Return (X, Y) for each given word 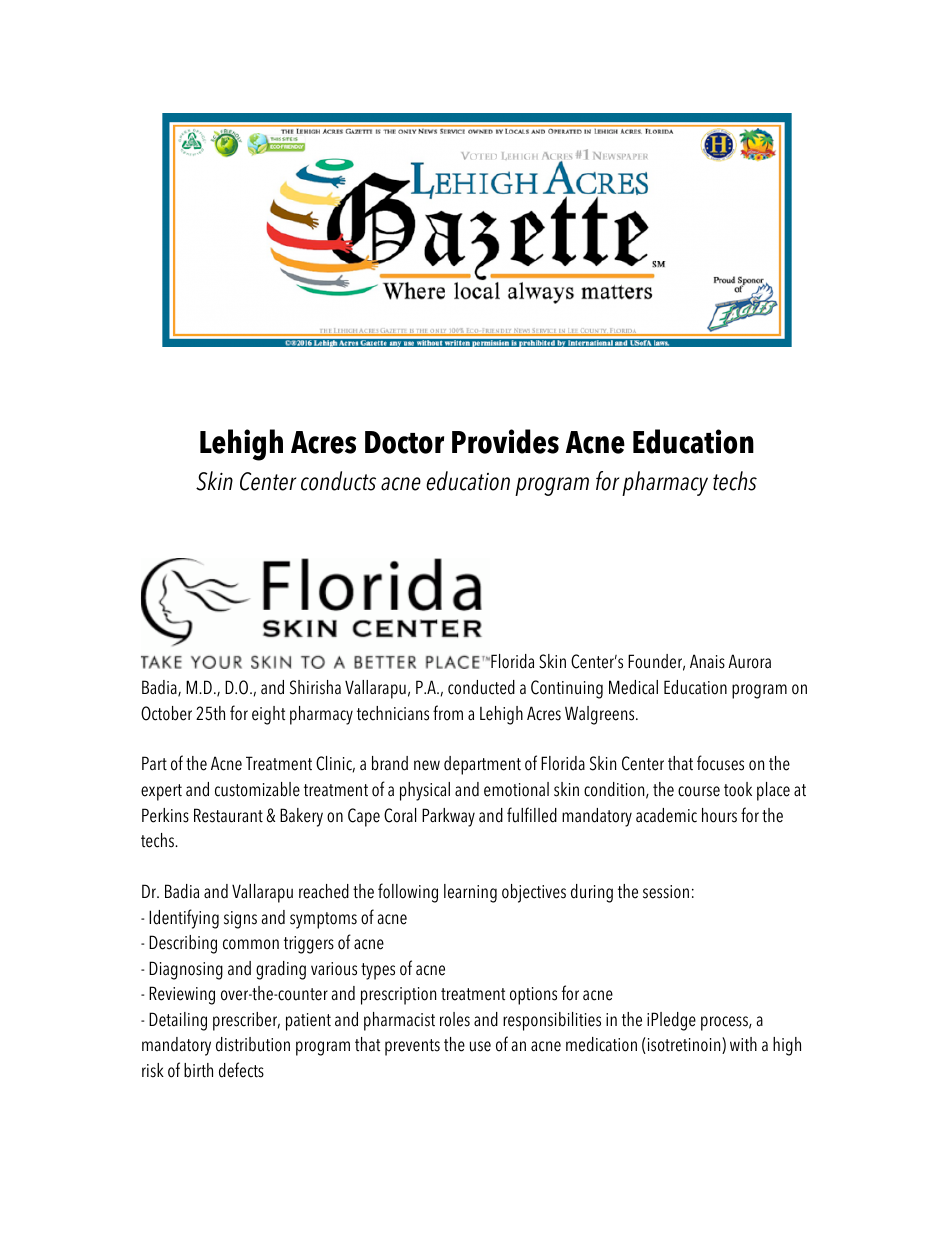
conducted (481, 687)
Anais (707, 661)
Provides (505, 441)
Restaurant (228, 815)
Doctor (404, 442)
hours (719, 815)
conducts (338, 481)
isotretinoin (684, 1045)
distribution (253, 1044)
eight (268, 715)
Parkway (448, 817)
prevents (412, 1047)
